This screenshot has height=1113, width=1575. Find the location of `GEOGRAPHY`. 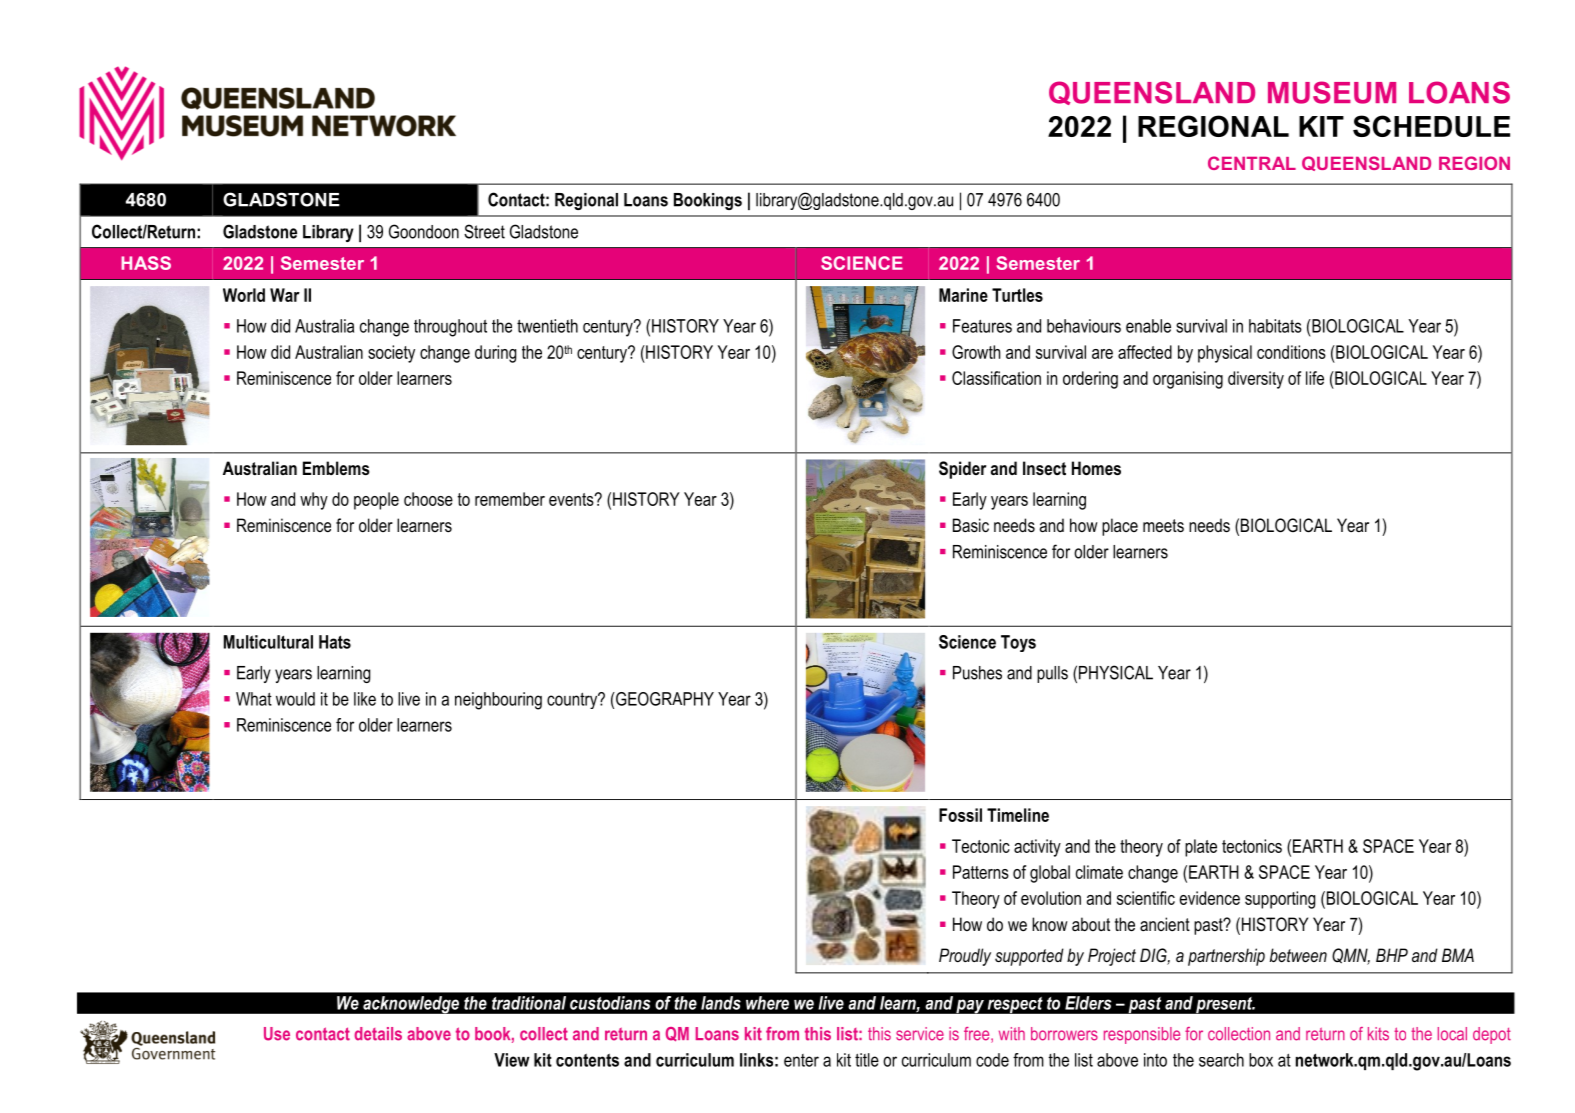

GEOGRAPHY is located at coordinates (664, 699).
